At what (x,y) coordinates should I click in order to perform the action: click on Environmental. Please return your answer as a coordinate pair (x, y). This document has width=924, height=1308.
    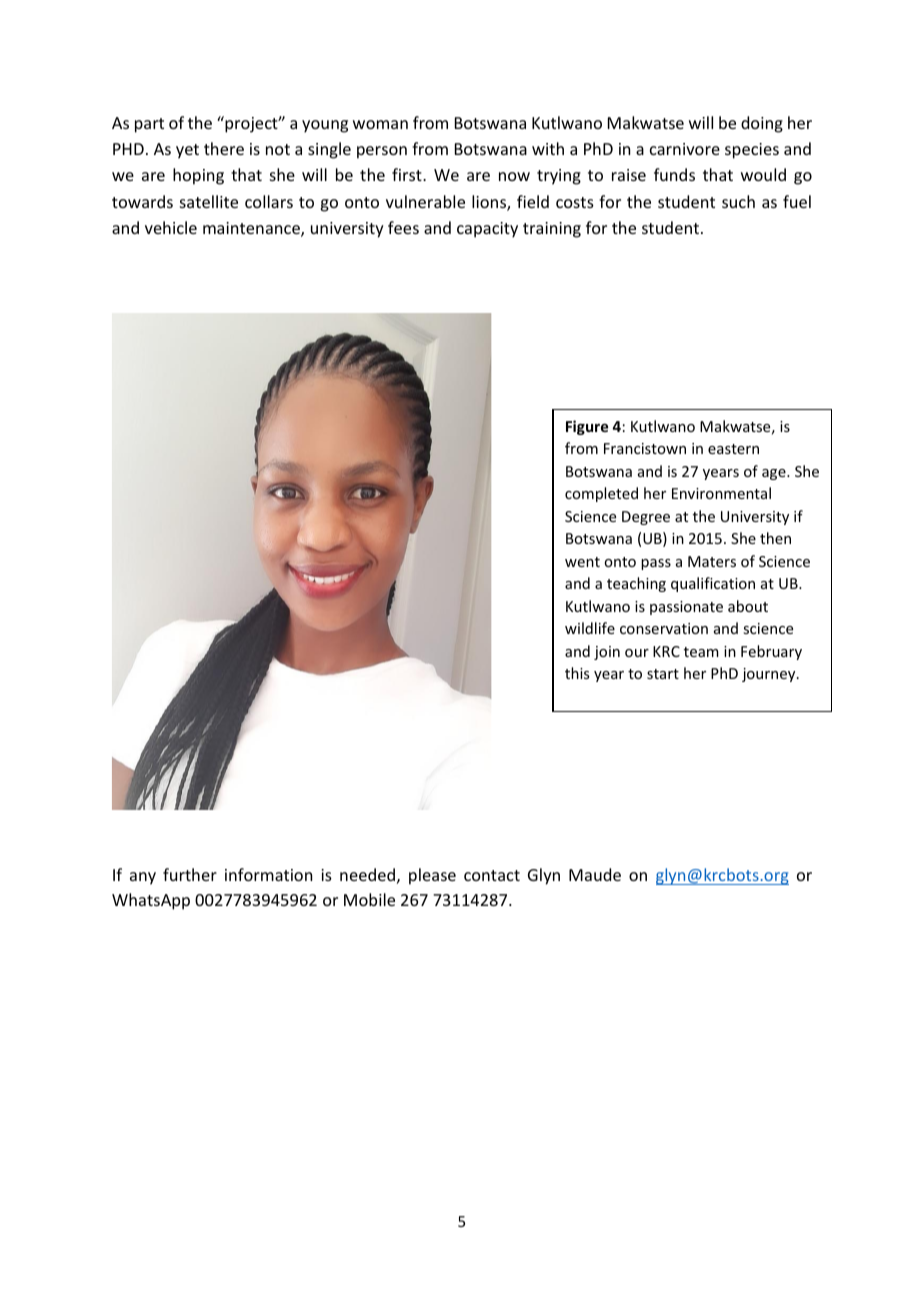
    Looking at the image, I should click on (721, 493).
